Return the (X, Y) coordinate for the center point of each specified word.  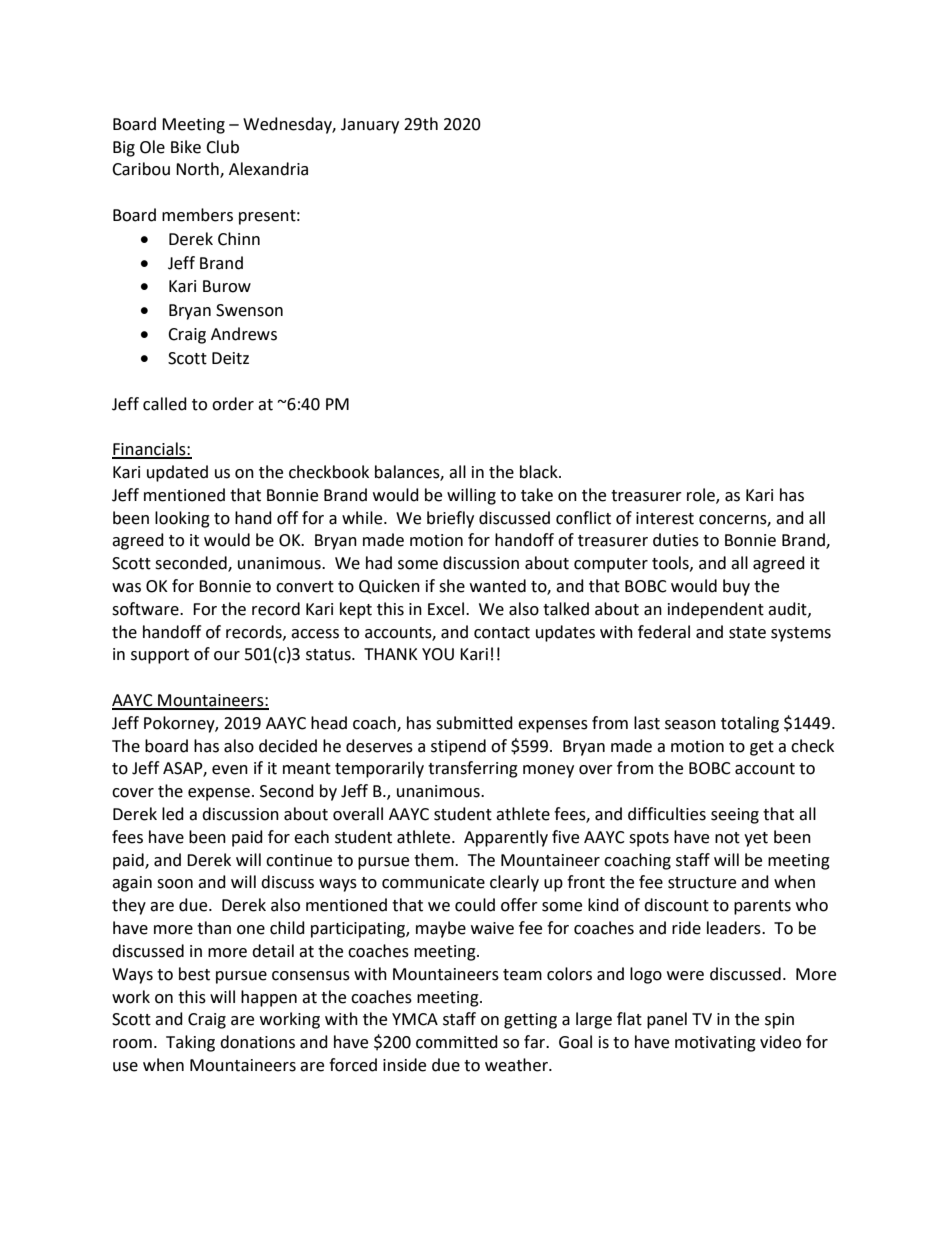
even (230, 770)
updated (177, 473)
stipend (458, 747)
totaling (750, 724)
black (540, 472)
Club (222, 147)
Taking (190, 1043)
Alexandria (268, 169)
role (702, 495)
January (370, 126)
